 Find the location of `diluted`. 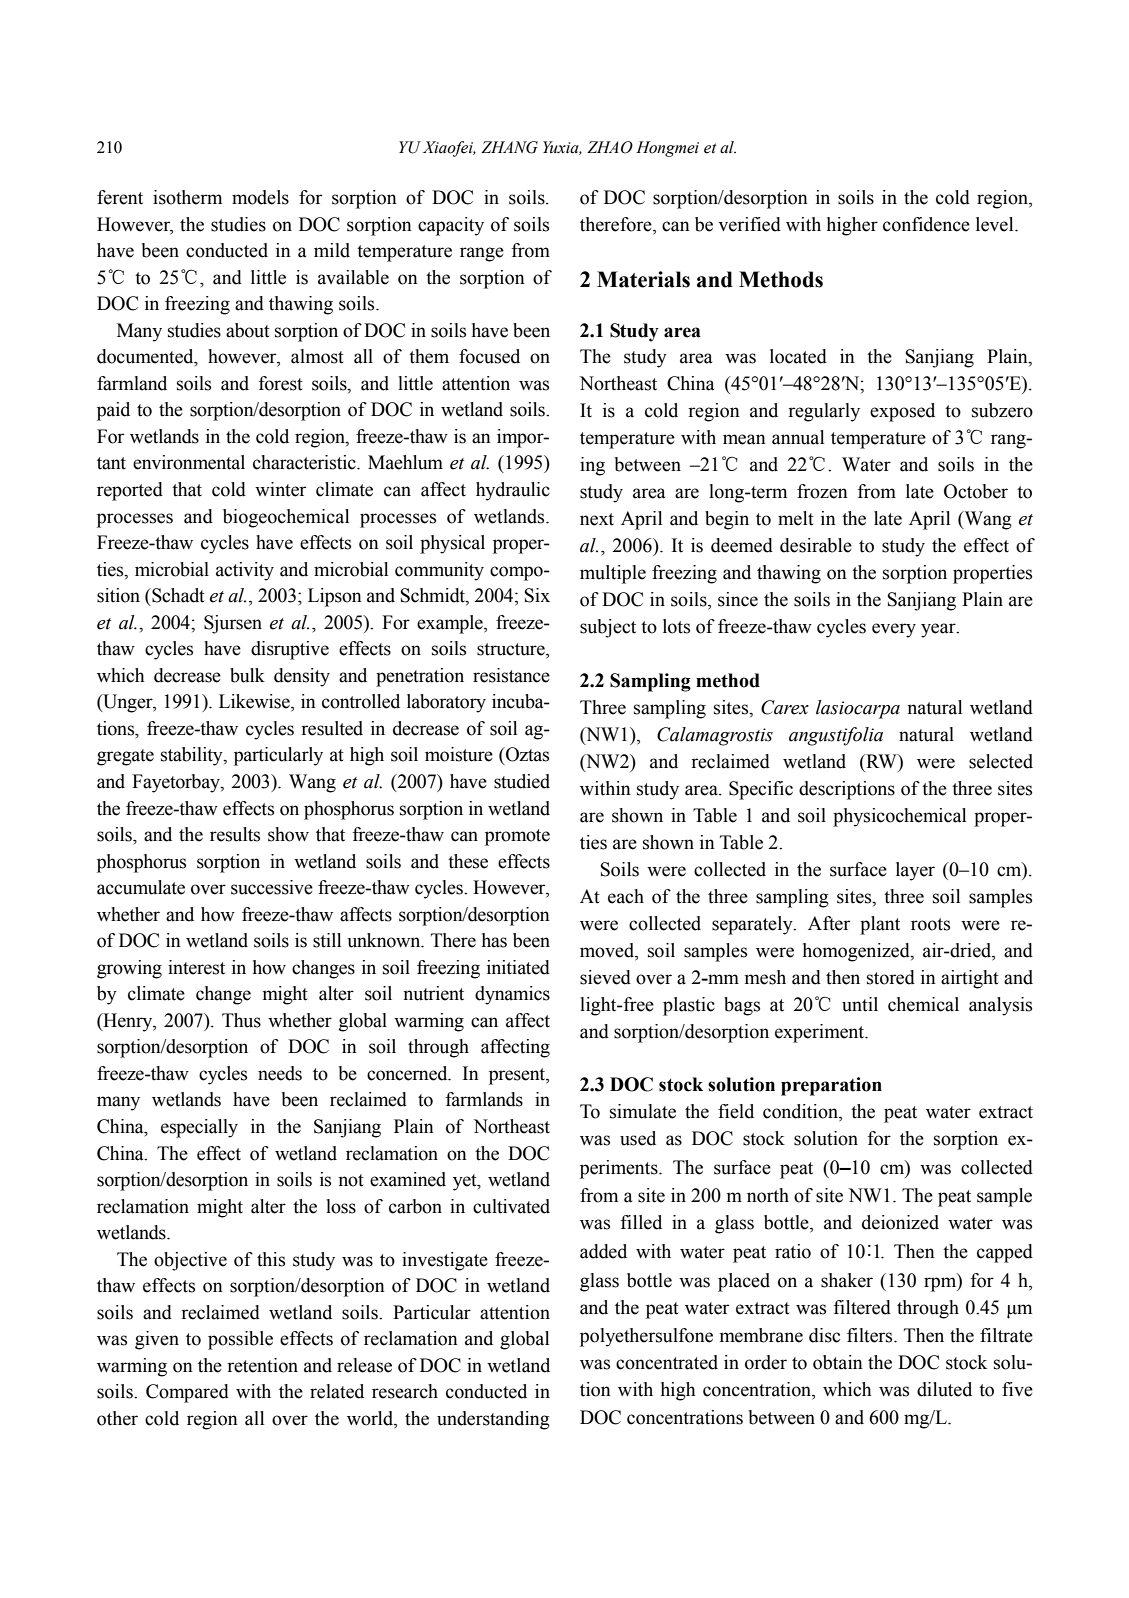

diluted is located at coordinates (944, 1389).
